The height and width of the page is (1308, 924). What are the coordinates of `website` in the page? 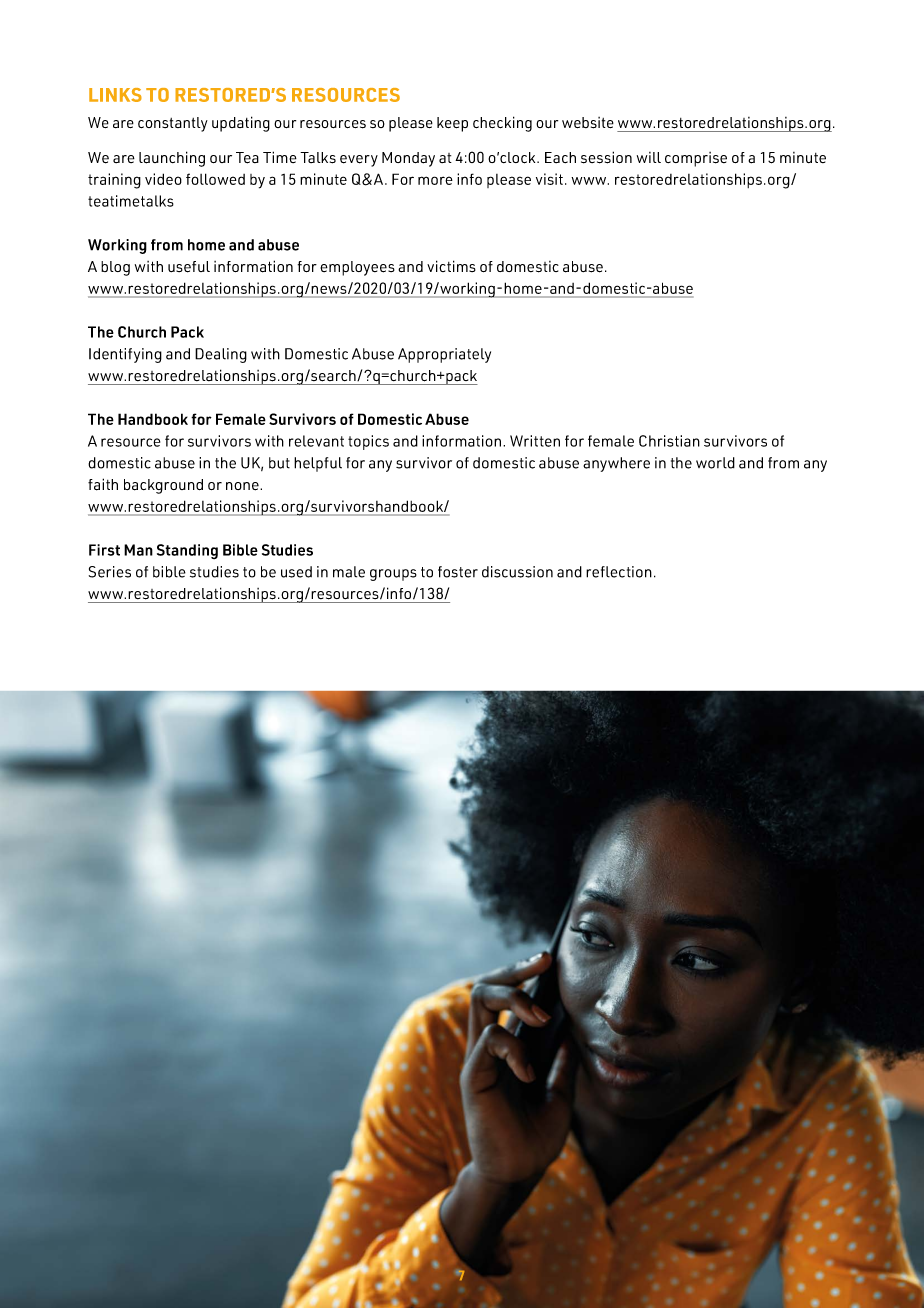 It's located at (588, 123).
